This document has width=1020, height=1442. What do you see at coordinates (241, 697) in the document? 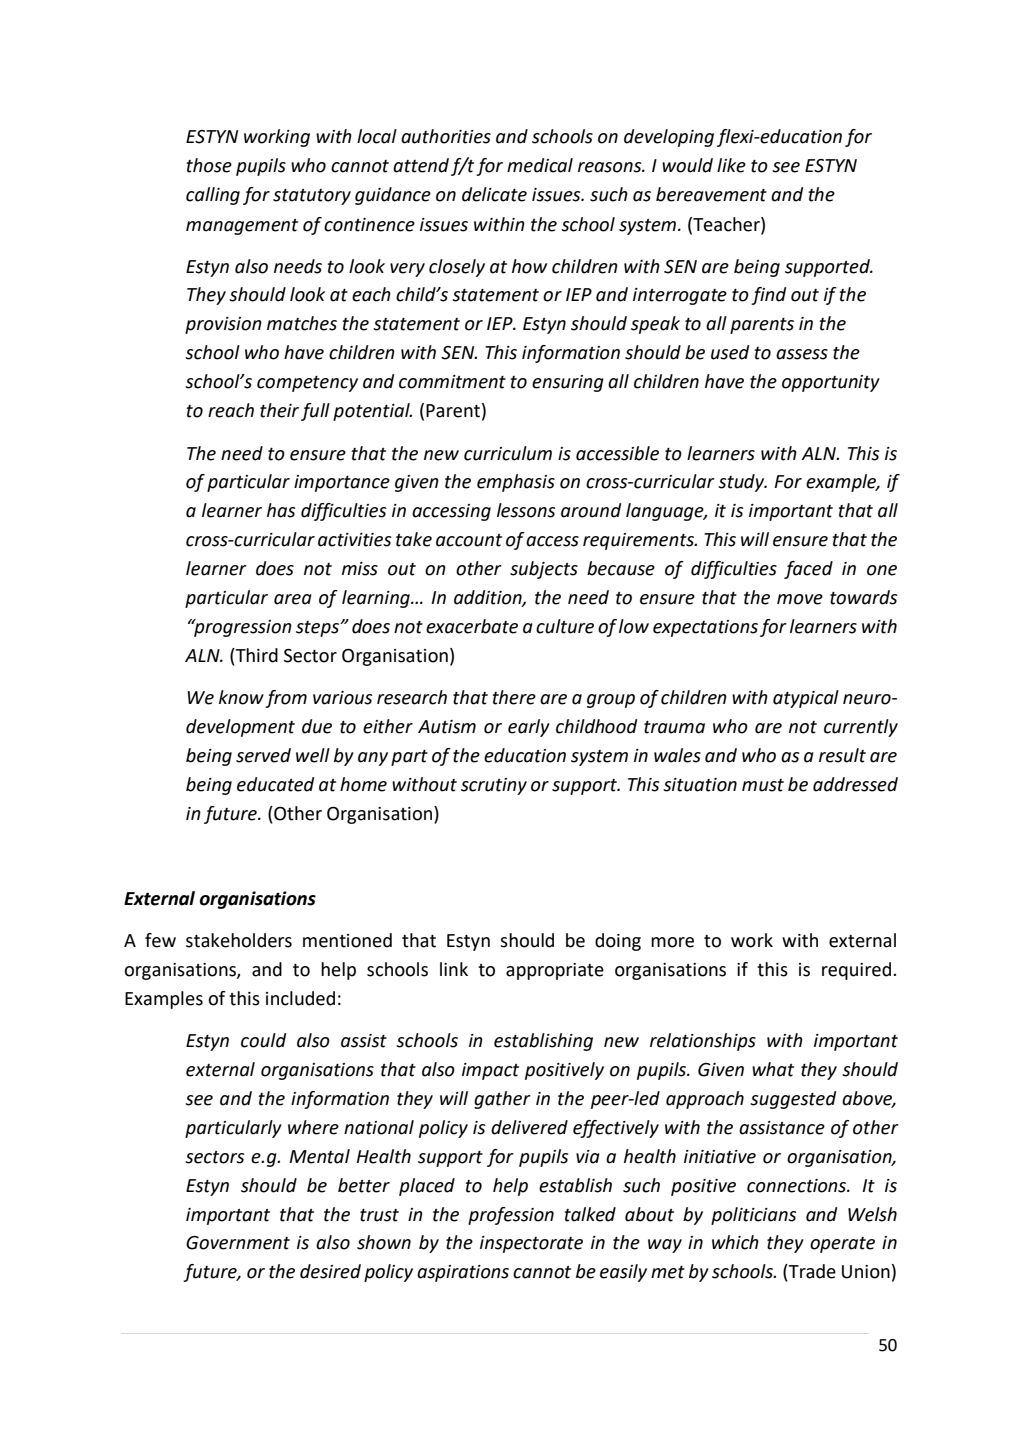
I see `know` at bounding box center [241, 697].
